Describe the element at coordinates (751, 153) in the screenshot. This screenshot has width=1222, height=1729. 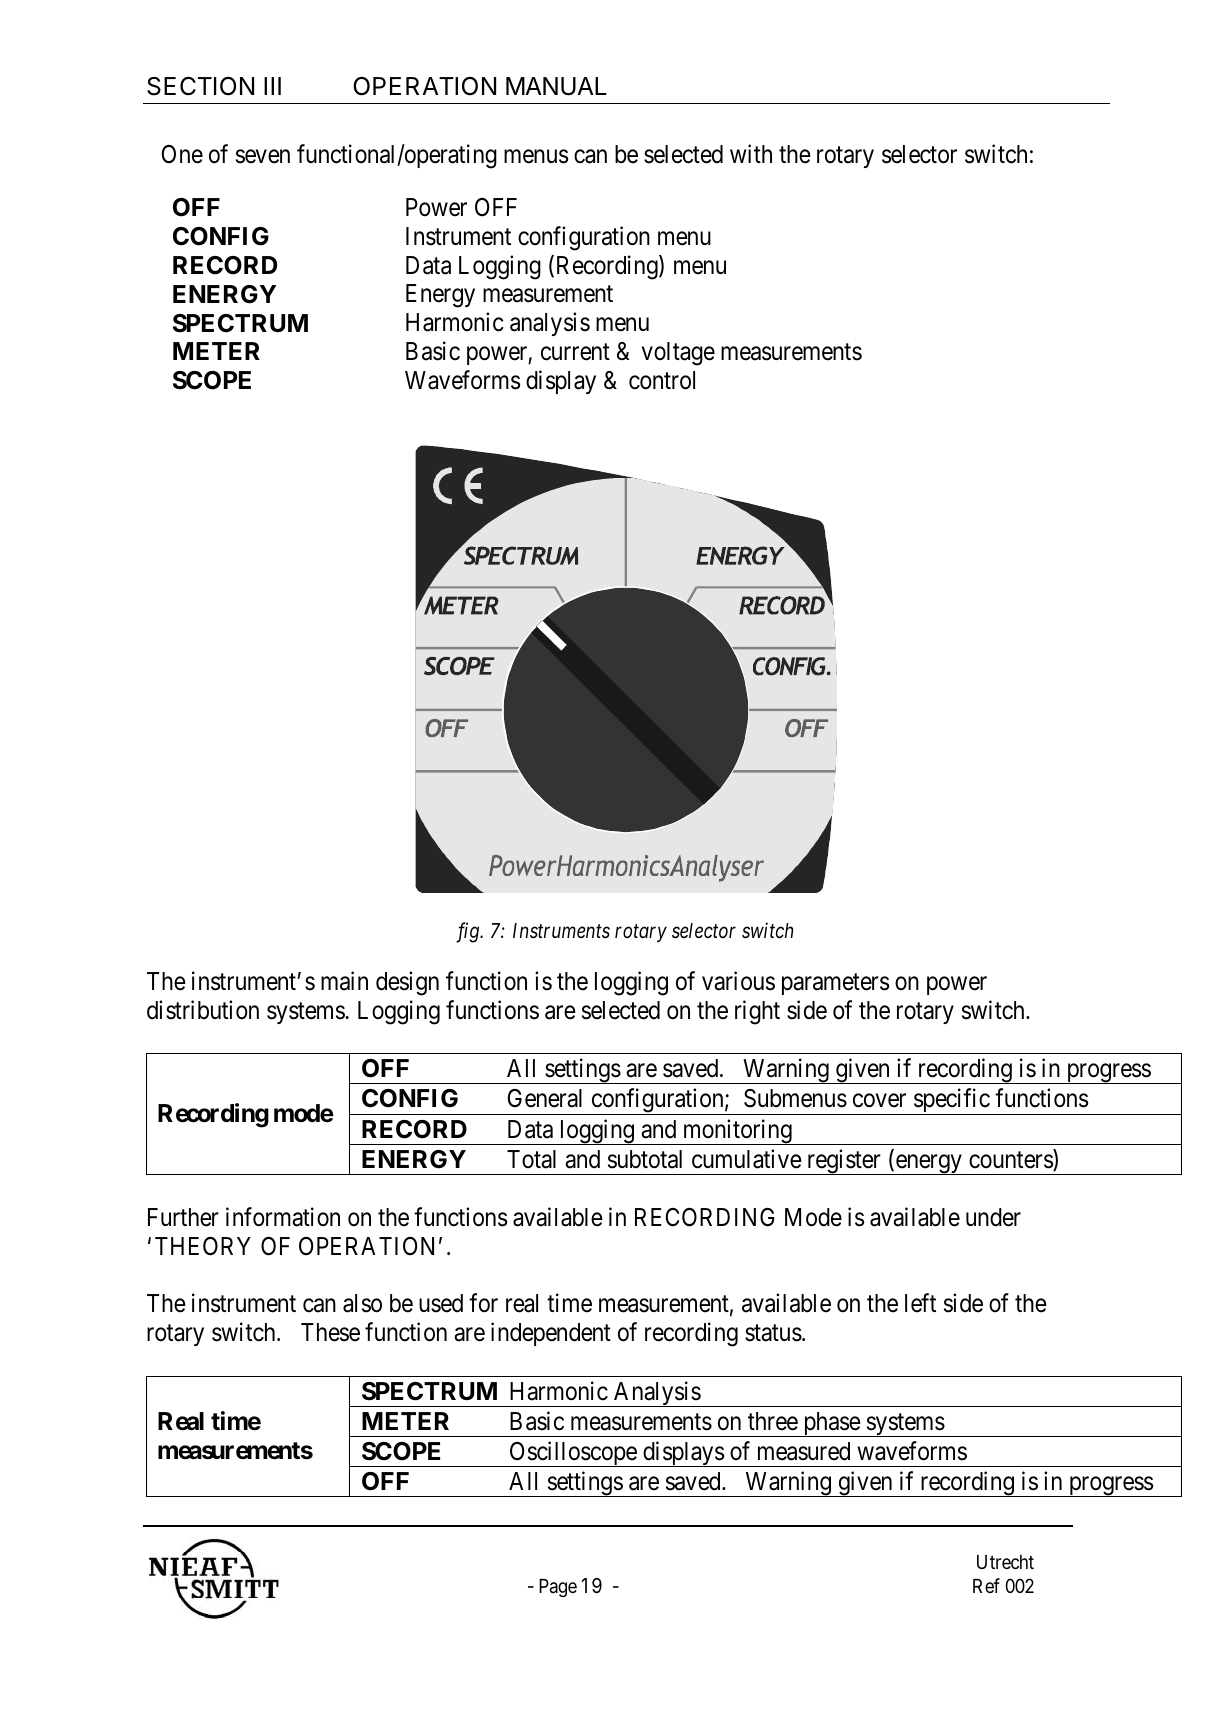
I see `with` at that location.
